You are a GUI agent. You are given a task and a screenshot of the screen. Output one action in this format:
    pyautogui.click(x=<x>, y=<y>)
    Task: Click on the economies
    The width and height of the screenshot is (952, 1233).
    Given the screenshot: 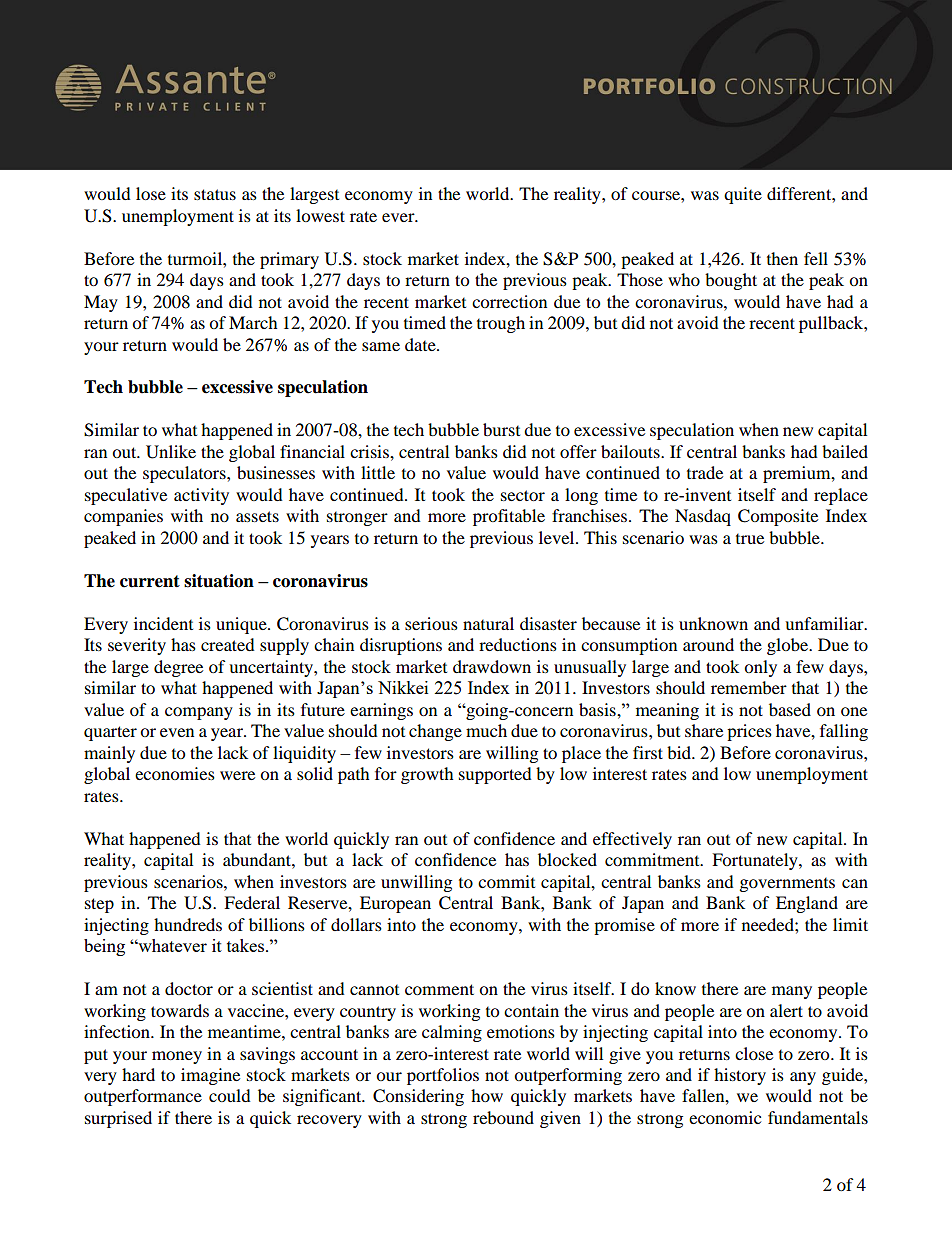 What is the action you would take?
    pyautogui.click(x=175, y=773)
